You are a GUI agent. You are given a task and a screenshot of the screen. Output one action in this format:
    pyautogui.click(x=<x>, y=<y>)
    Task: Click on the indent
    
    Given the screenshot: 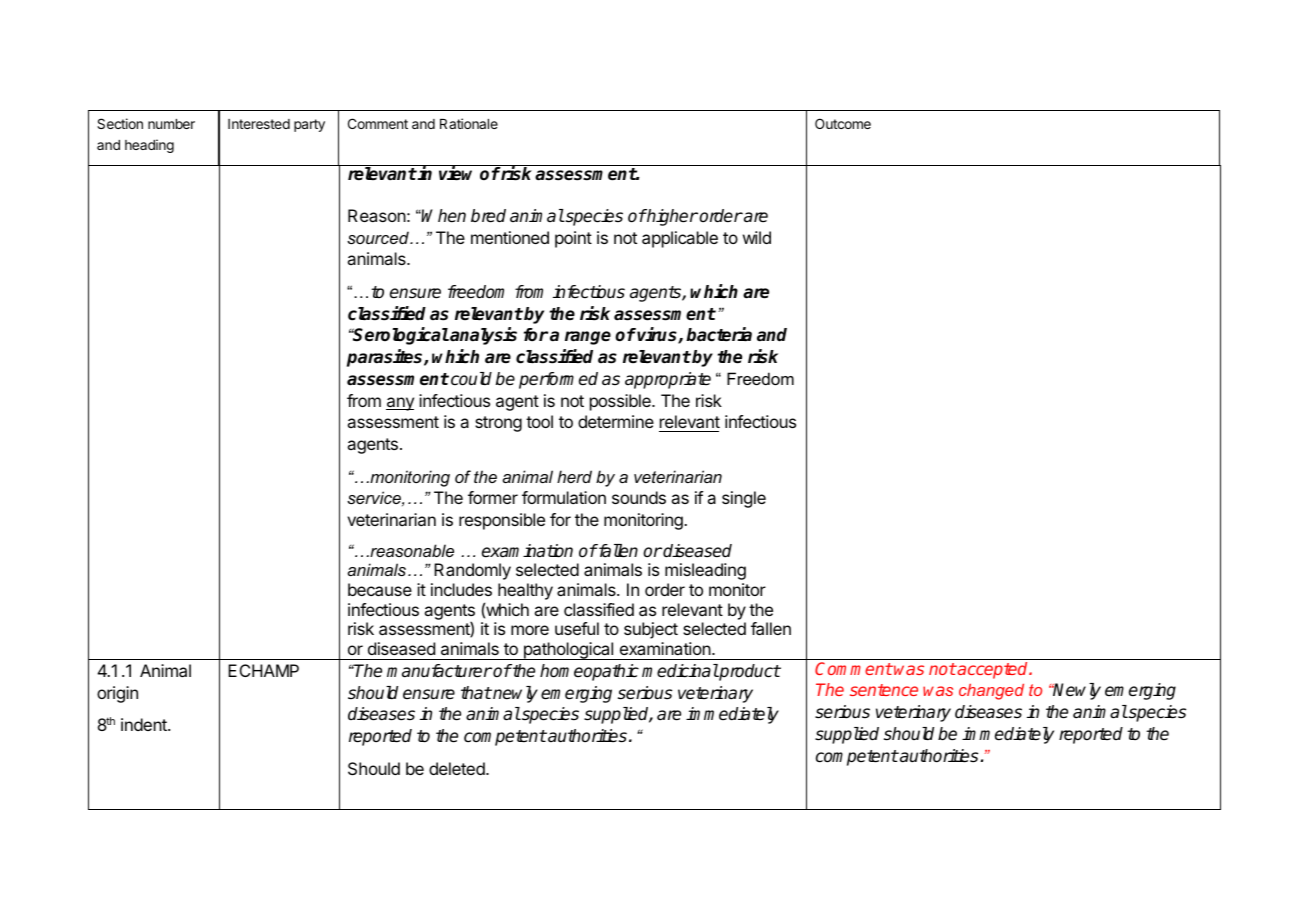 What is the action you would take?
    pyautogui.click(x=145, y=724)
